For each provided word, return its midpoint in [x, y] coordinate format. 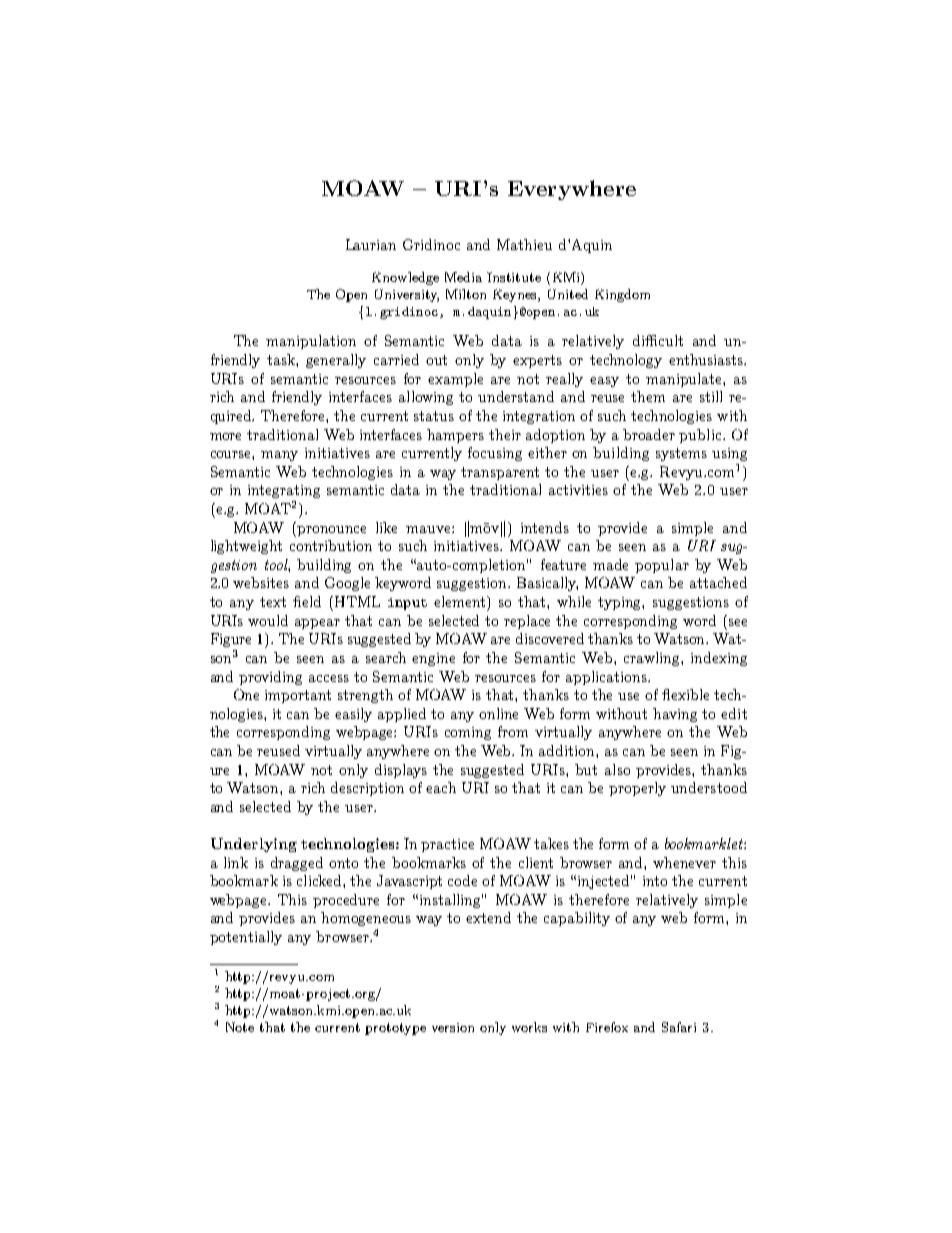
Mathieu [524, 244]
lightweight [246, 547]
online [498, 713]
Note [240, 1027]
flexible [685, 694]
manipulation [311, 342]
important [298, 696]
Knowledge [405, 278]
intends [545, 527]
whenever [684, 862]
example [455, 380]
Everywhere [572, 190]
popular [662, 566]
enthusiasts [707, 359]
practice [447, 845]
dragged [297, 864]
